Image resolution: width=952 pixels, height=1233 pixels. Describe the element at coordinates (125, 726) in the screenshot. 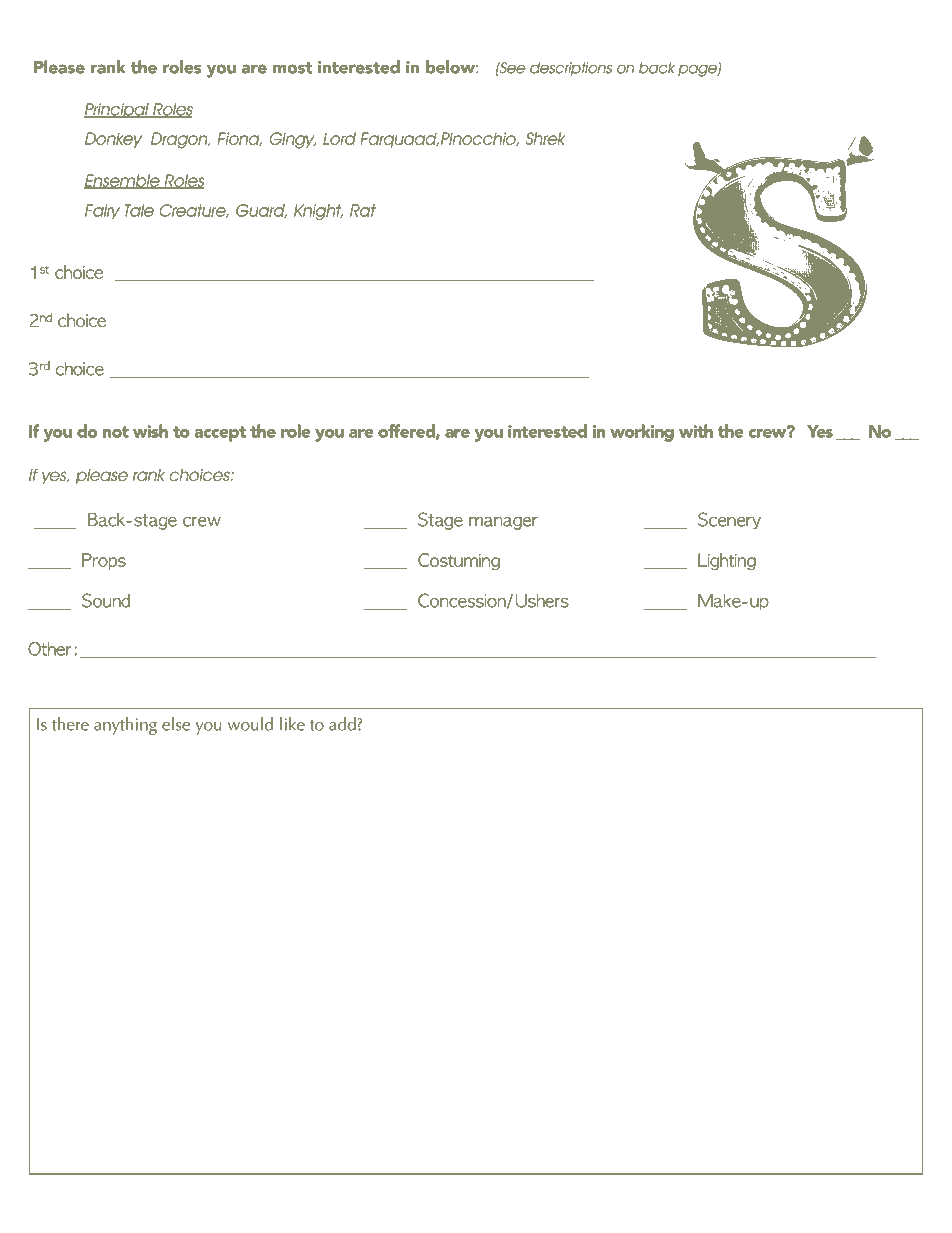

I see `anything` at that location.
